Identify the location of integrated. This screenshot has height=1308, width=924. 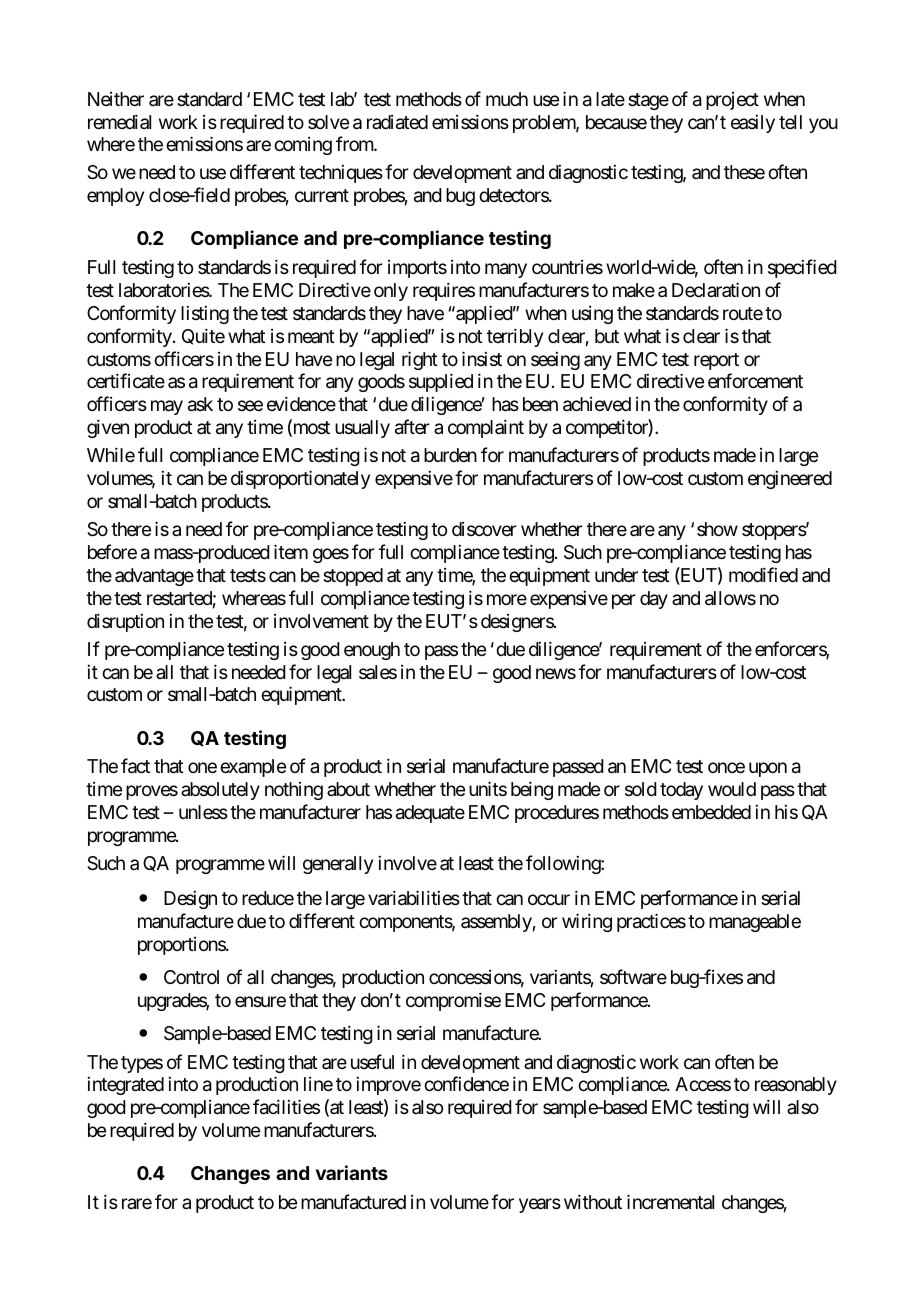
(125, 1086).
